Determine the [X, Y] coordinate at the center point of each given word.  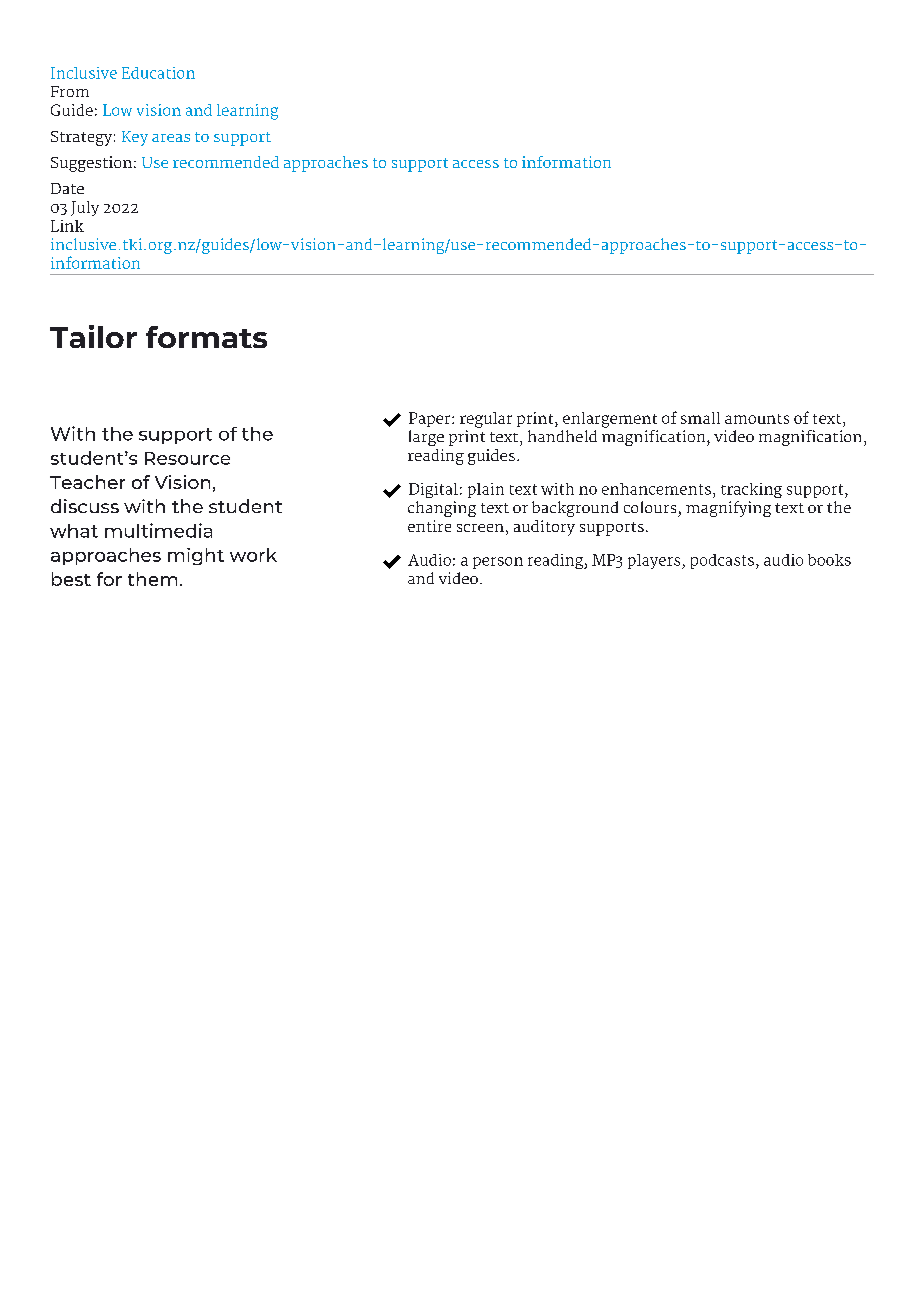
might [196, 556]
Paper [431, 419]
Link [67, 226]
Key [135, 138]
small [700, 418]
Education [158, 73]
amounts [757, 419]
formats [206, 337]
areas [171, 138]
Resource [187, 458]
